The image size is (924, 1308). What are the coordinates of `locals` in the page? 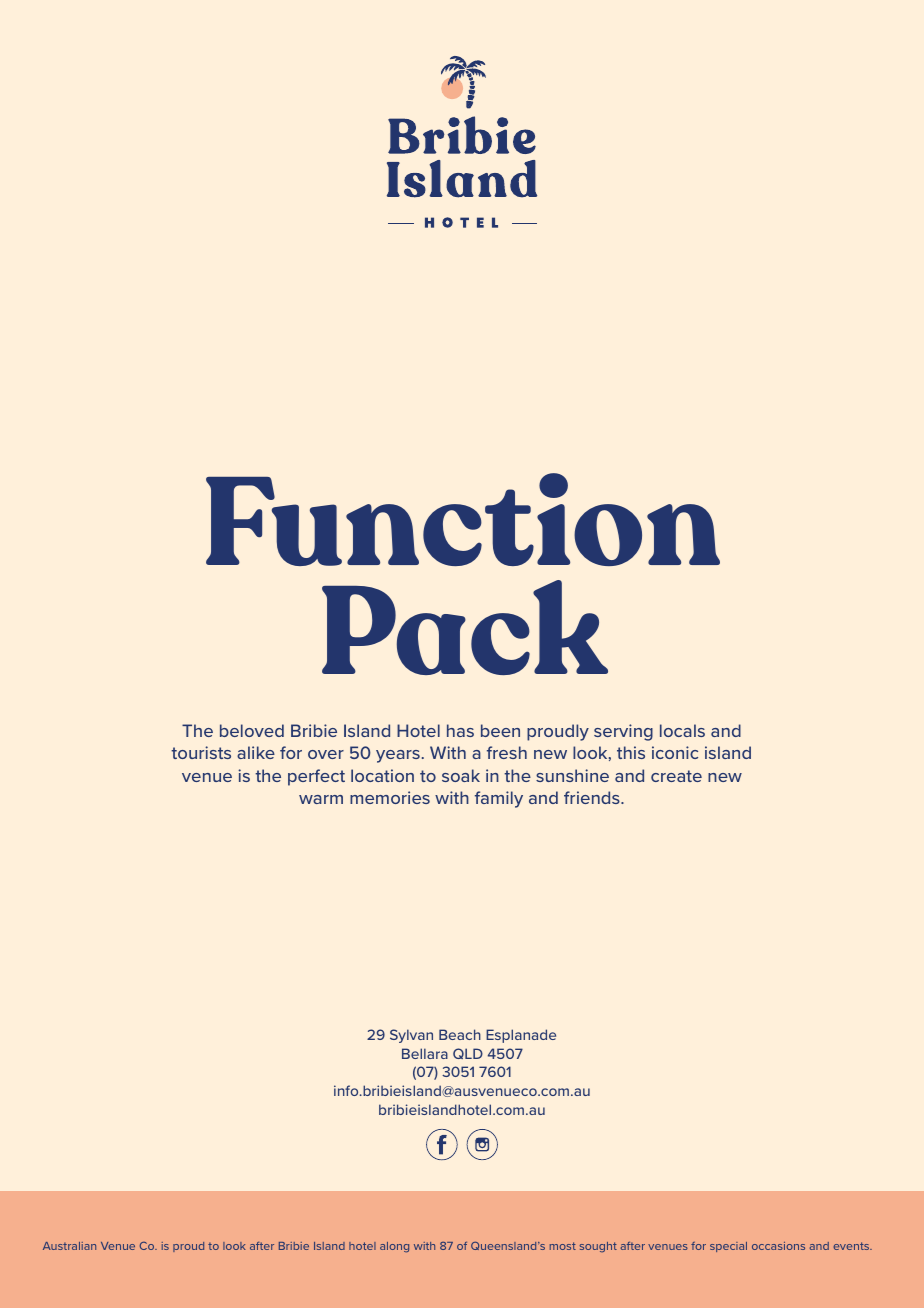 It's located at (682, 730).
